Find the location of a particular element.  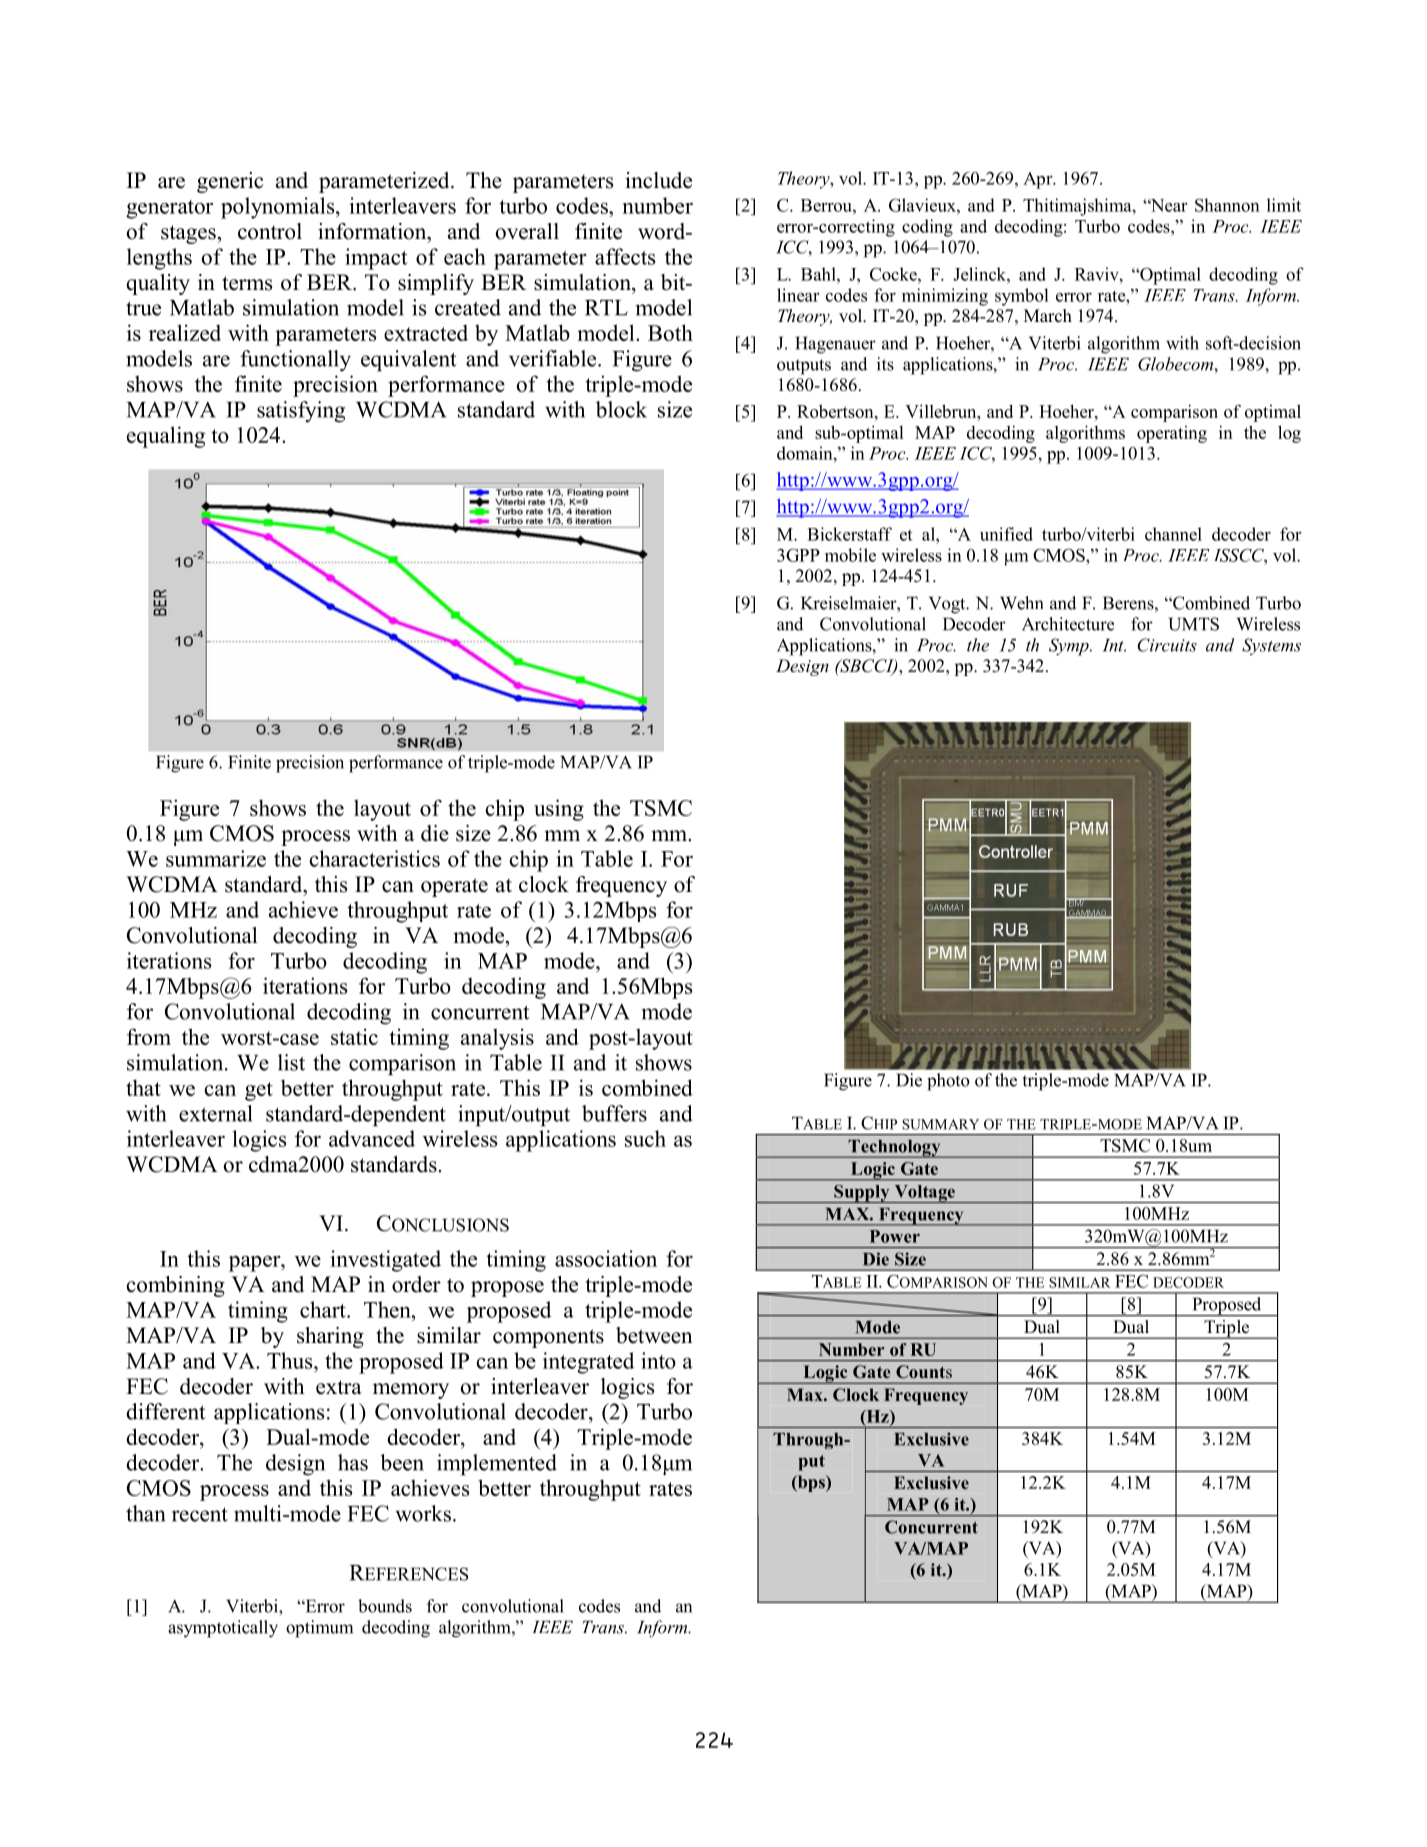

into is located at coordinates (658, 1360).
